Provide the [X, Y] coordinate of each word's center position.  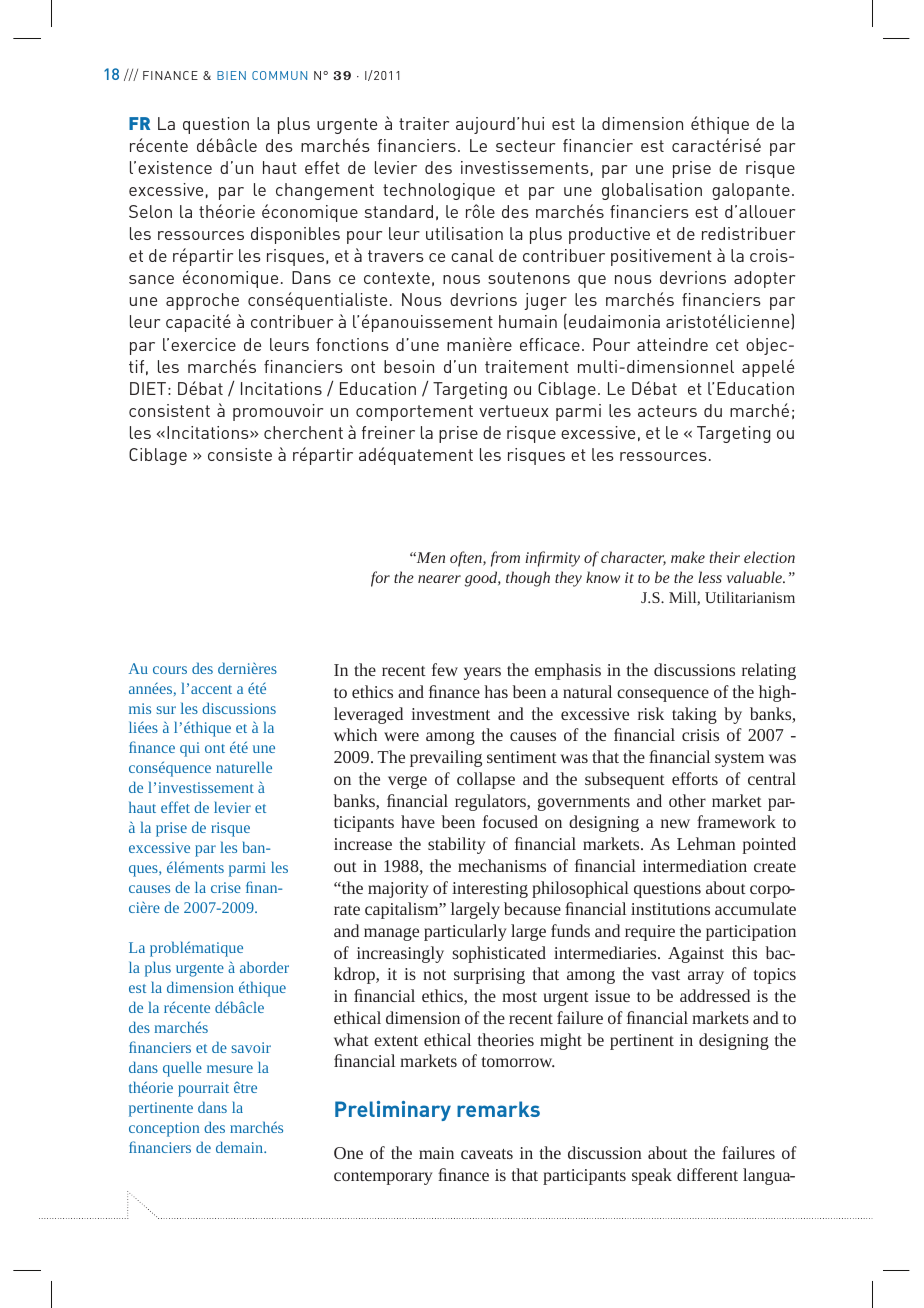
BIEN [231, 75]
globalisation [652, 191]
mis [140, 708]
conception [164, 1129]
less [710, 577]
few [445, 669]
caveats [487, 1154]
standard [399, 211]
